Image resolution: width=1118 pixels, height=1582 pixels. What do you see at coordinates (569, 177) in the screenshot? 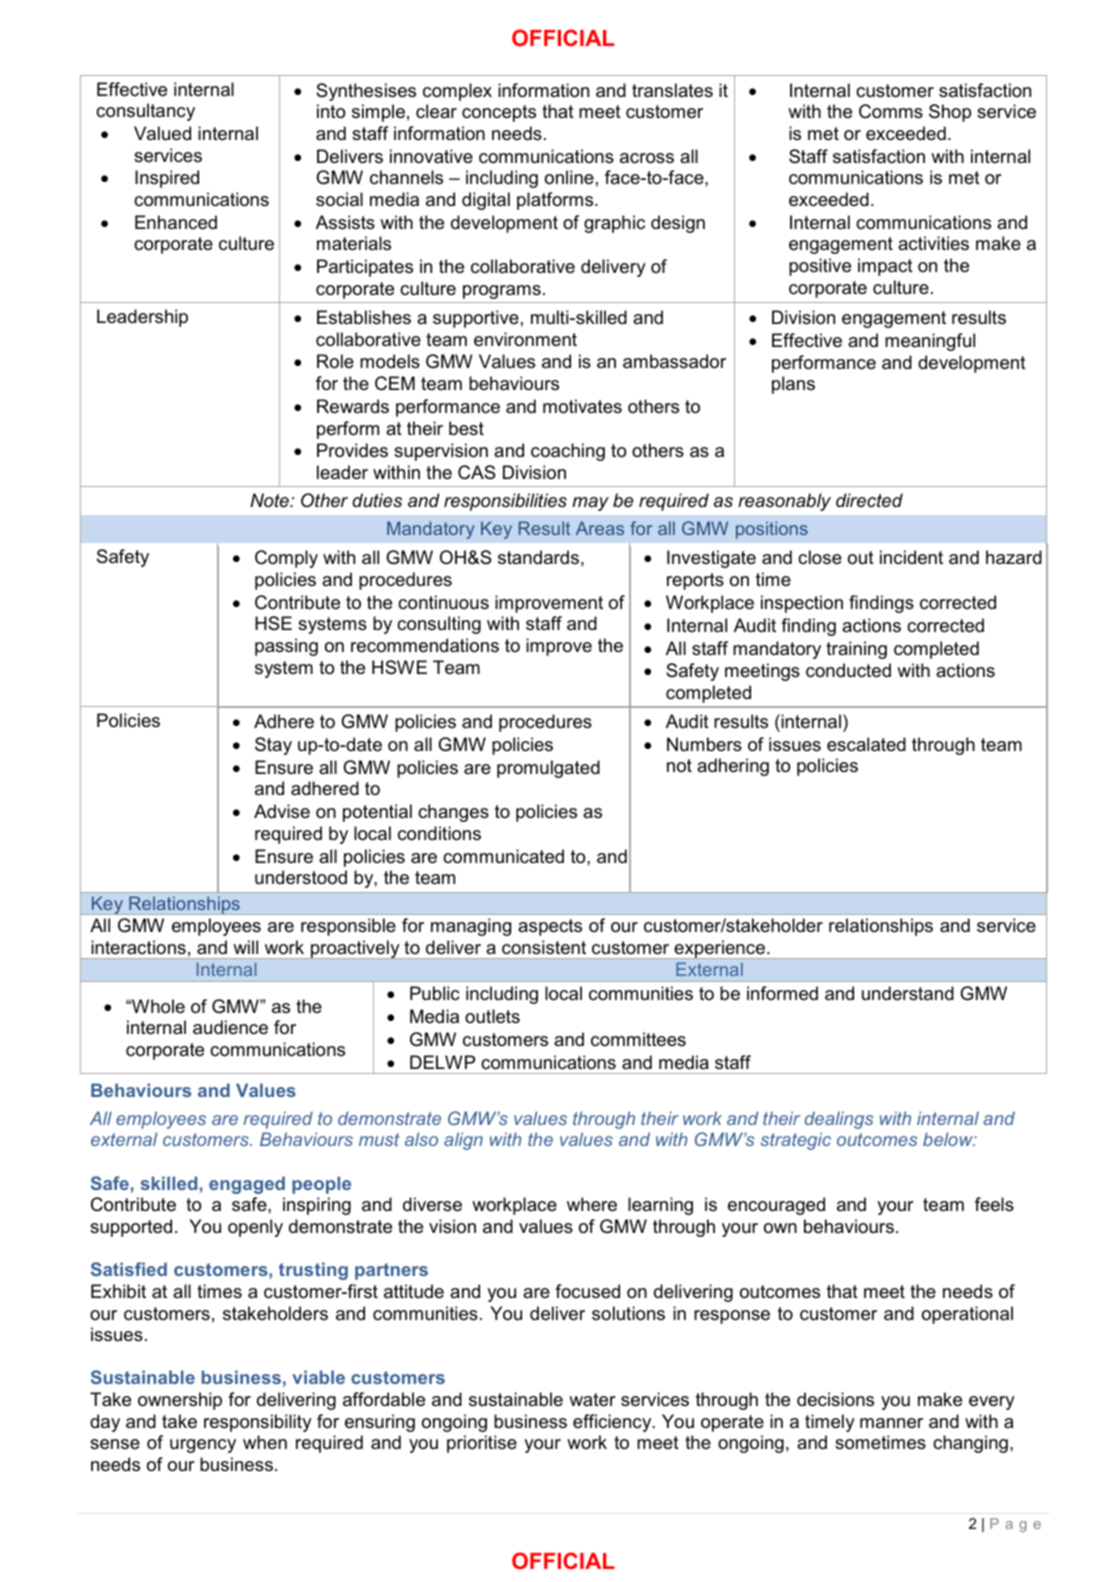
I see `online` at bounding box center [569, 177].
